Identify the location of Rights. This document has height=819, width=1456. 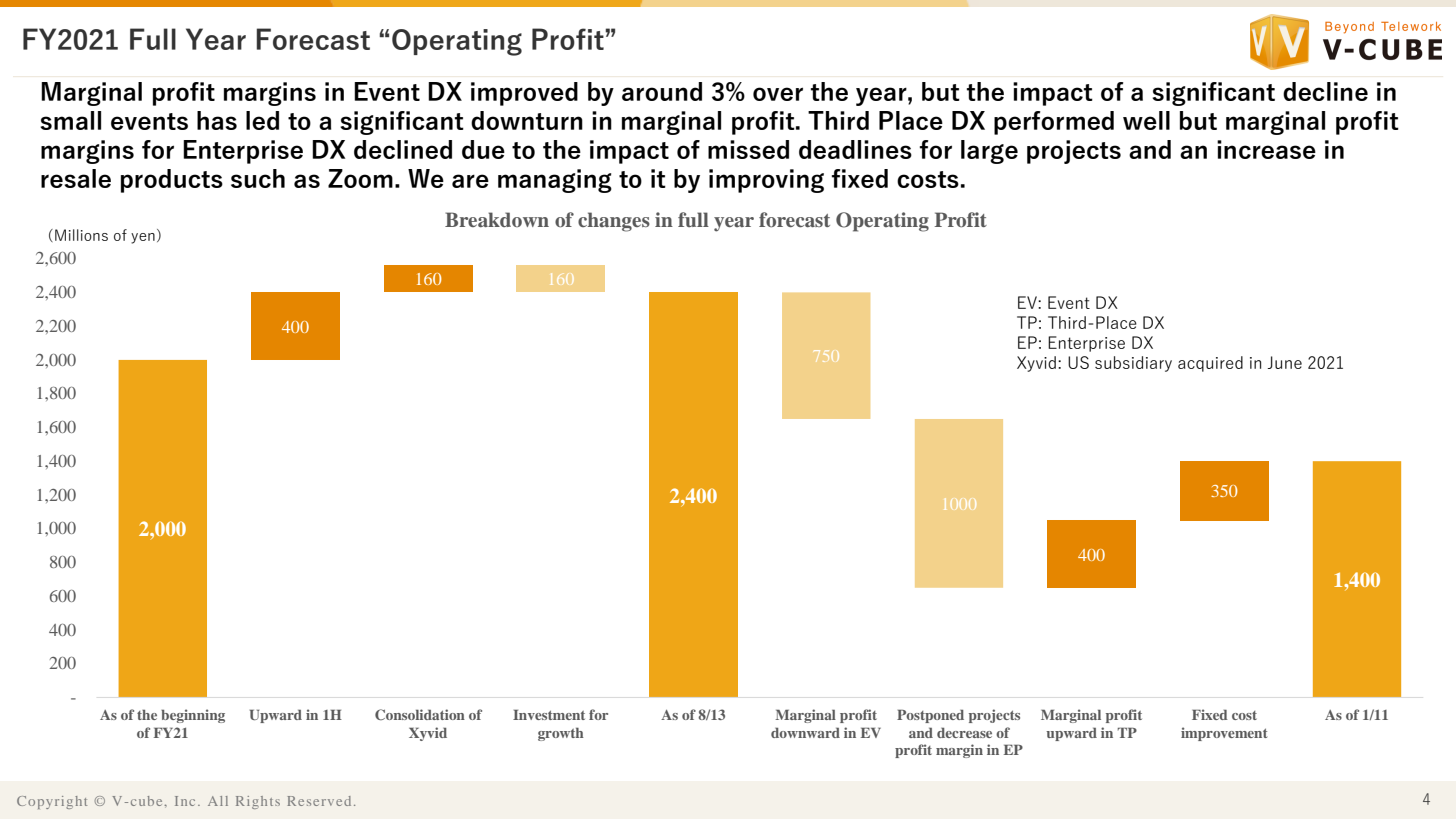
(258, 802).
